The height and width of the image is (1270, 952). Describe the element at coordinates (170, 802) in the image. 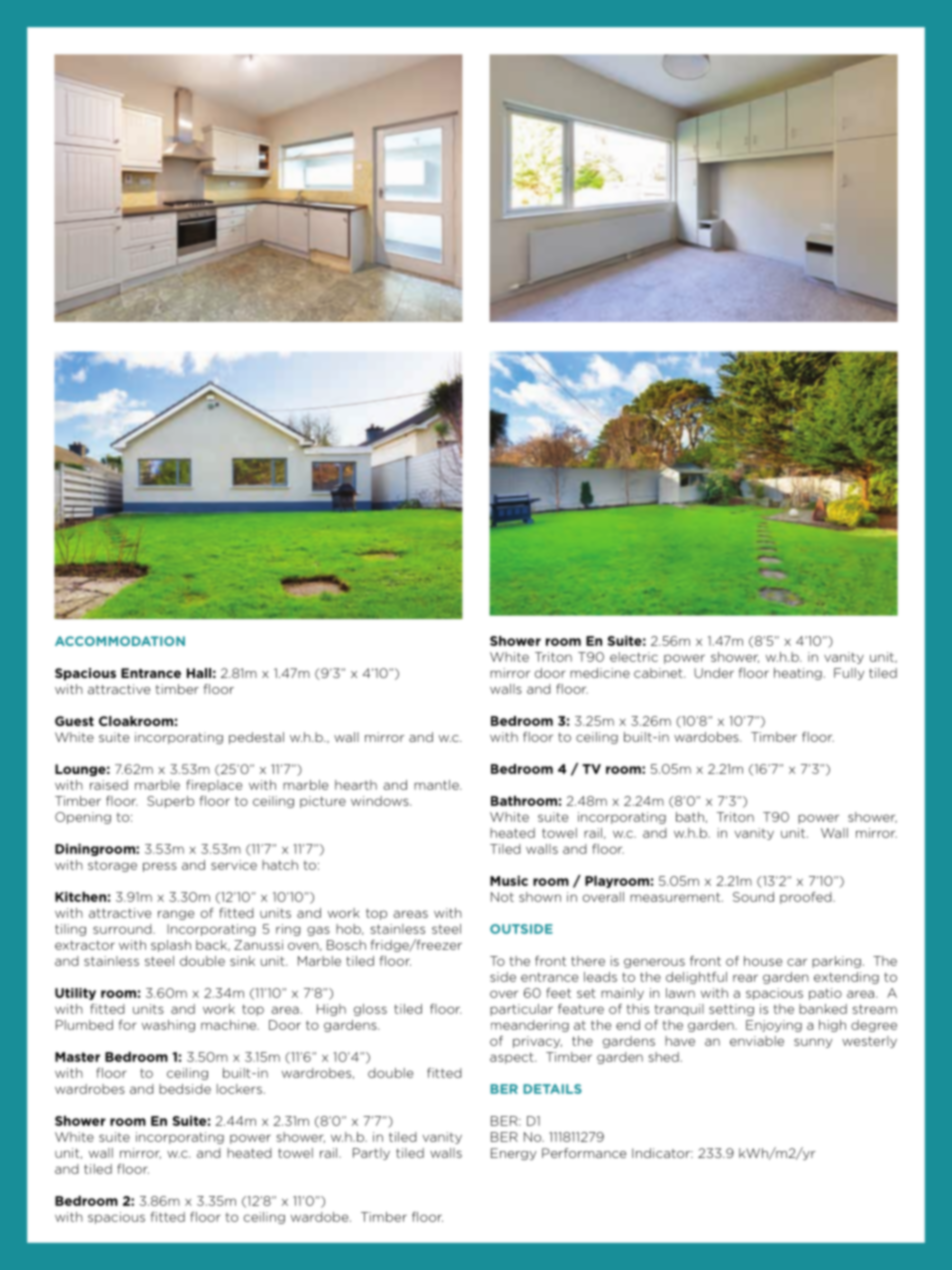

I see `Superb` at that location.
